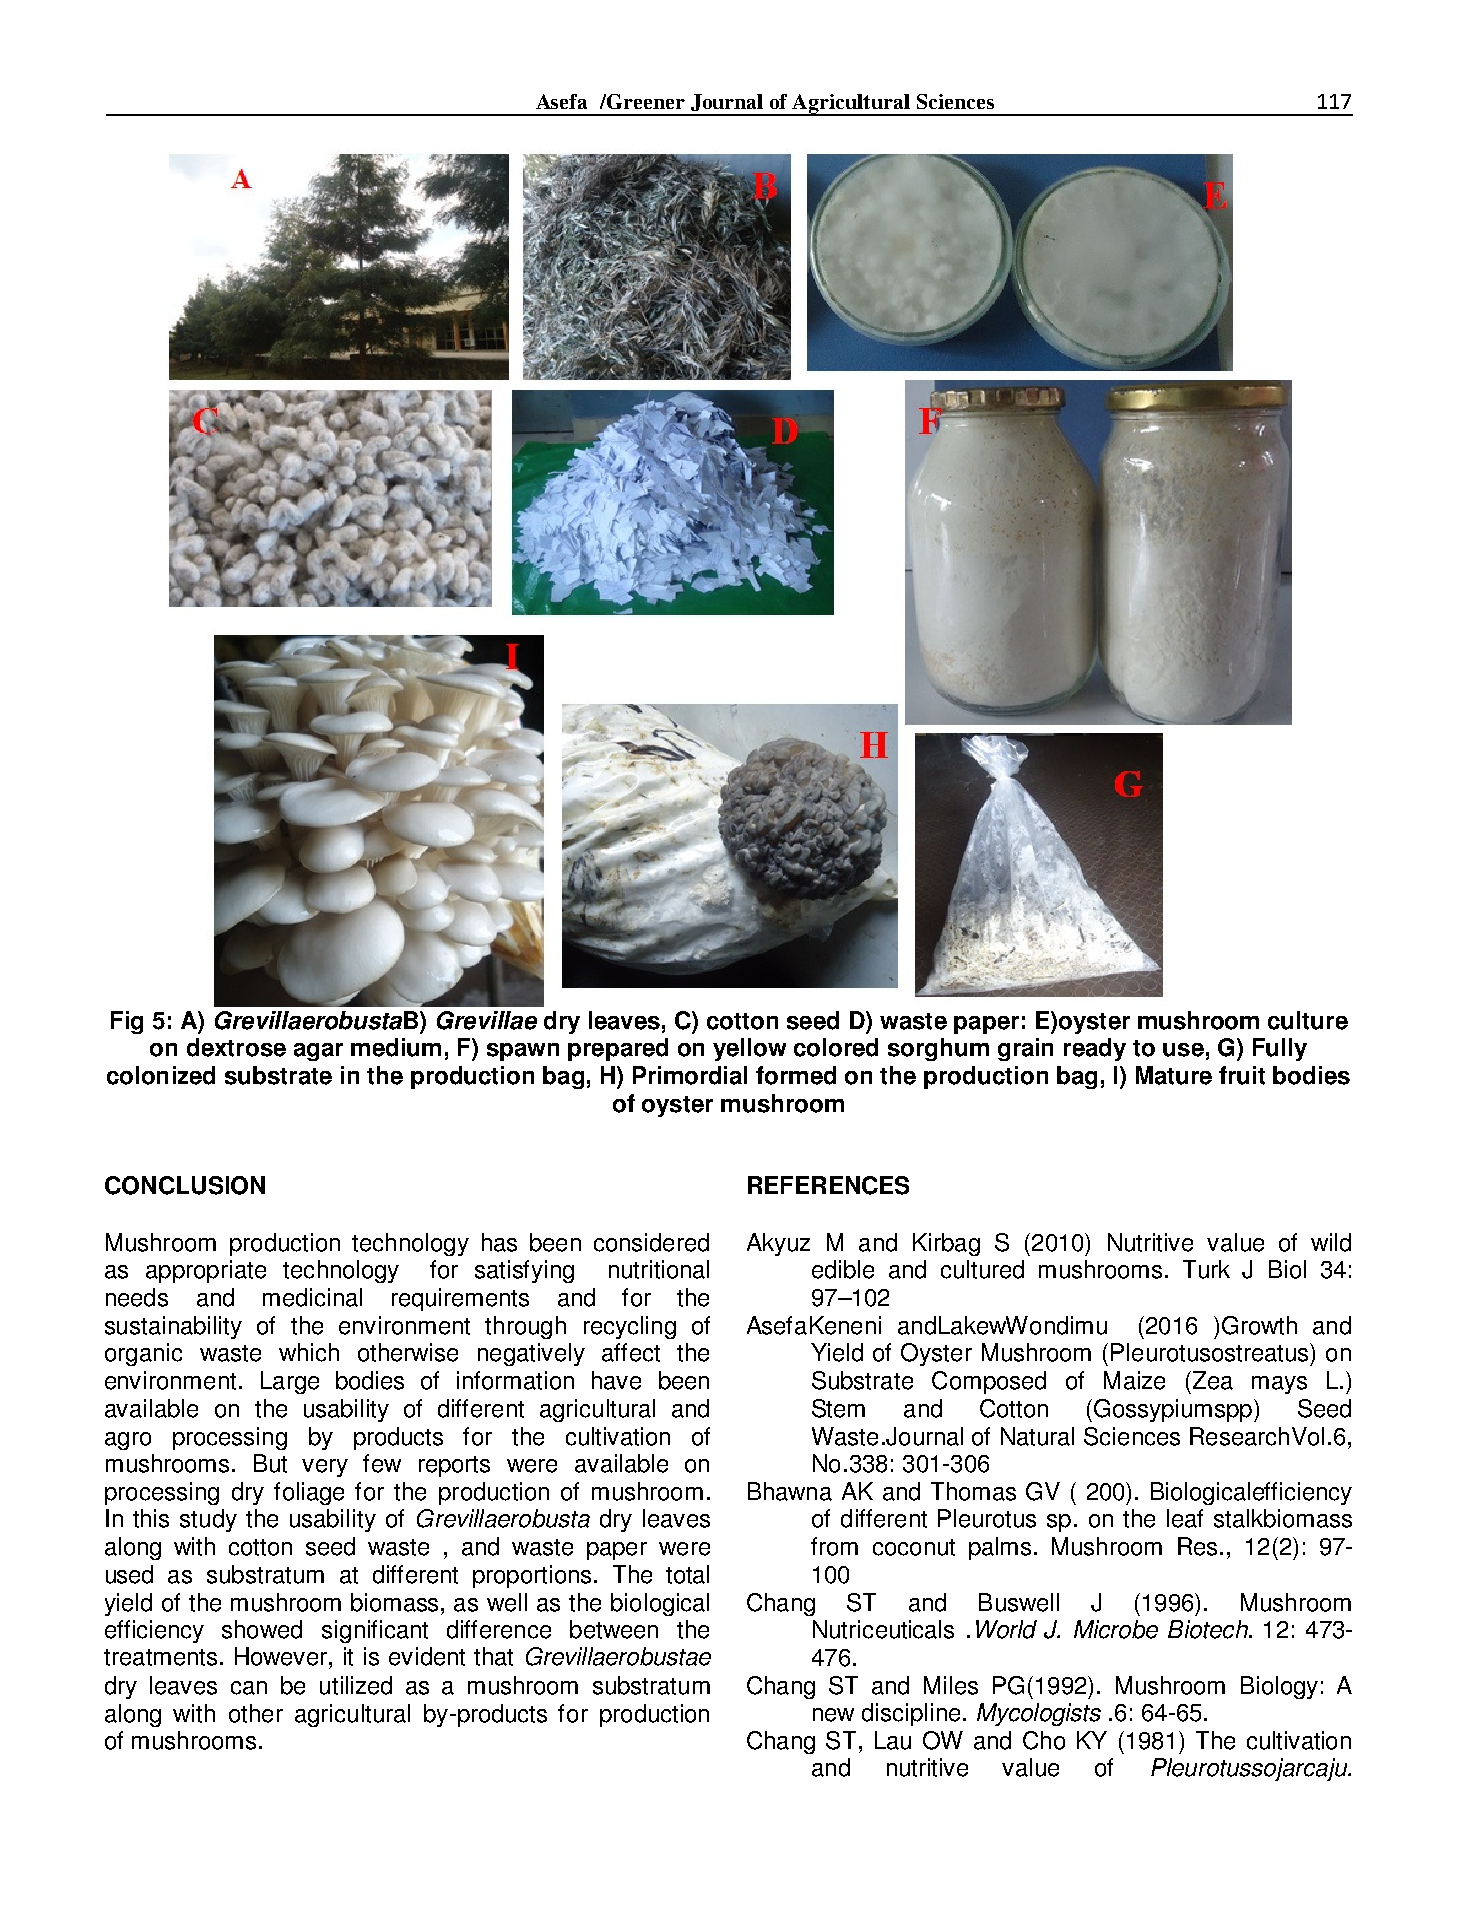 This page has width=1474, height=1907. Describe the element at coordinates (645, 101) in the page. I see `Greener` at that location.
